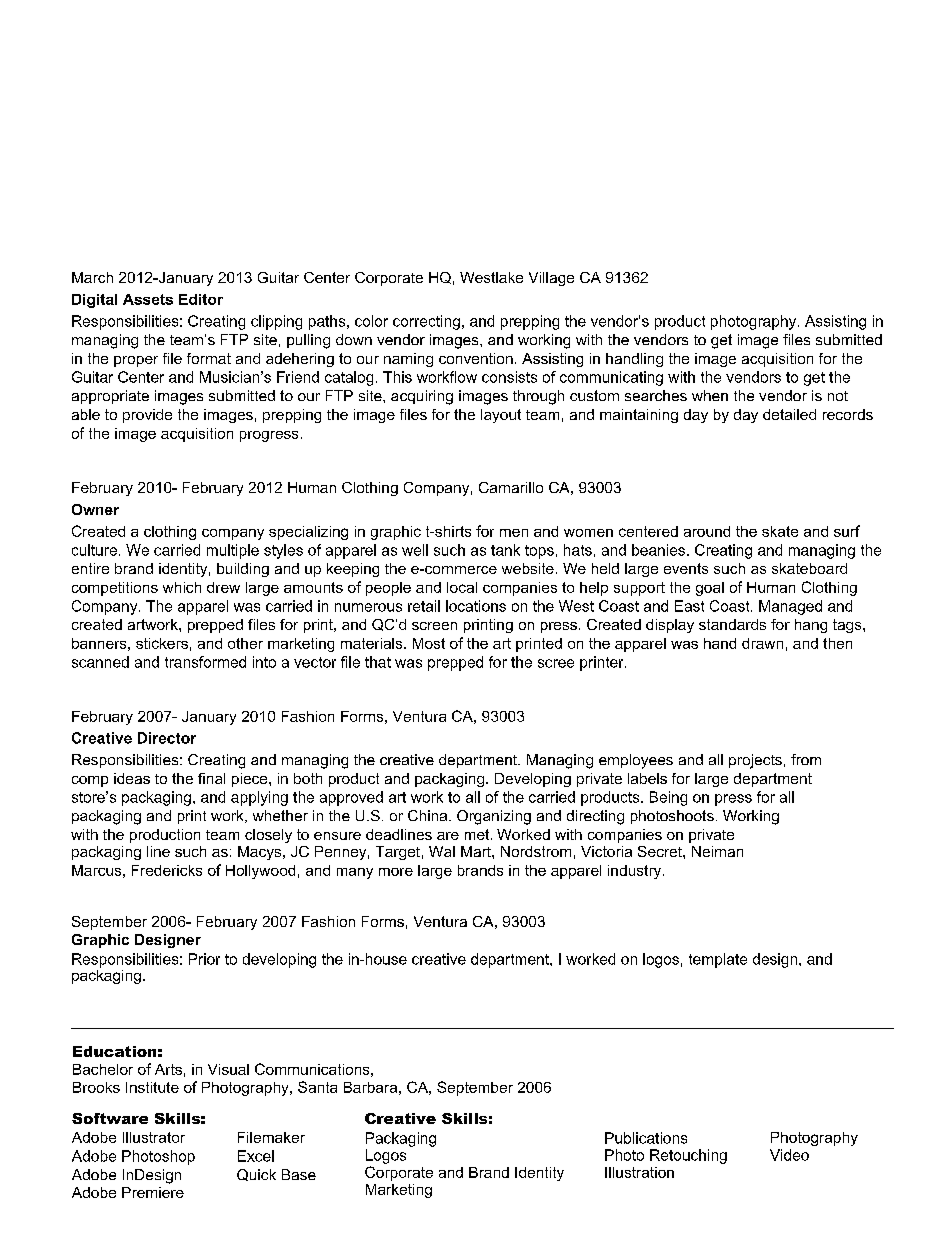 The width and height of the screenshot is (952, 1233). I want to click on when, so click(710, 395).
